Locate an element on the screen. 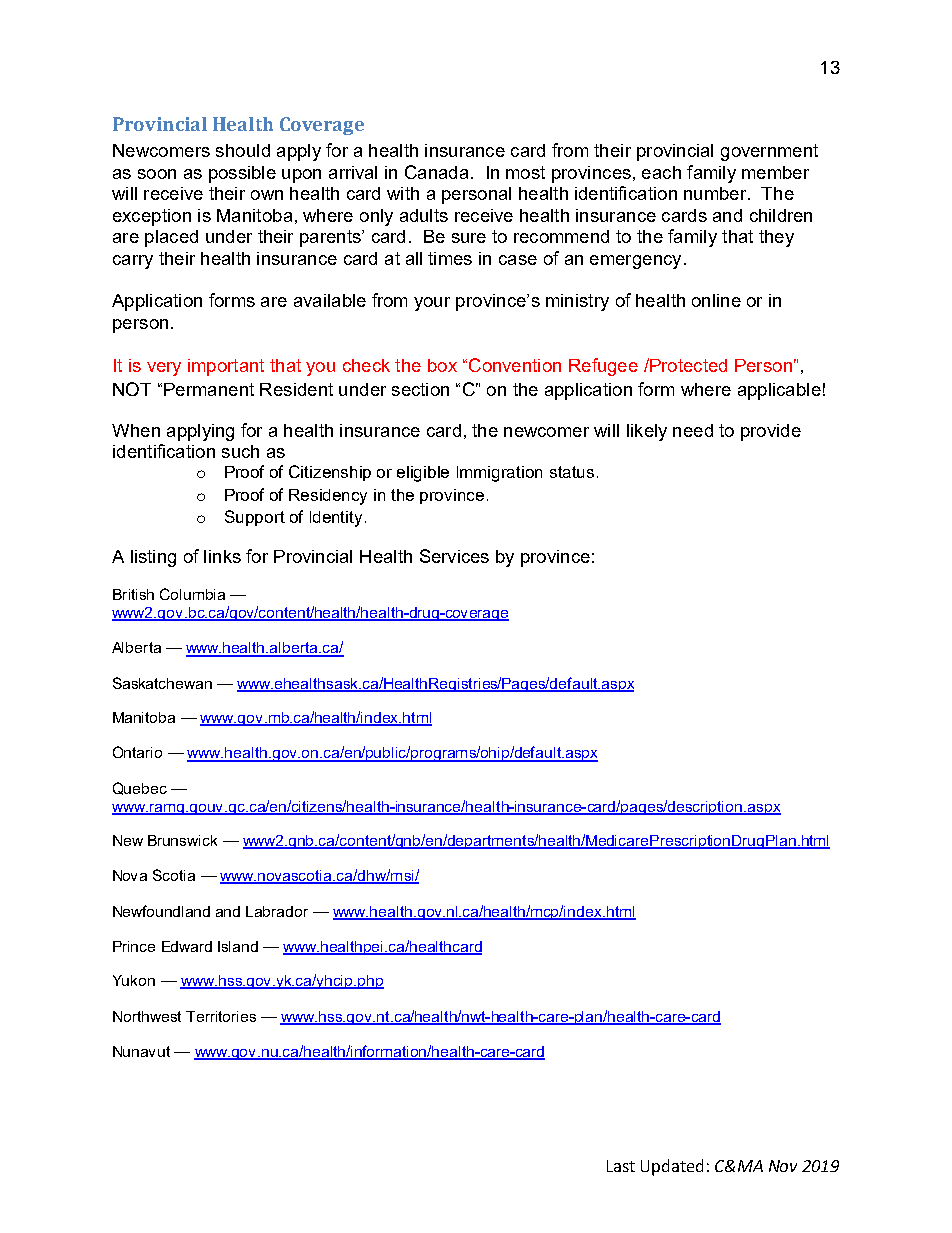 This screenshot has width=952, height=1233. number is located at coordinates (716, 193).
